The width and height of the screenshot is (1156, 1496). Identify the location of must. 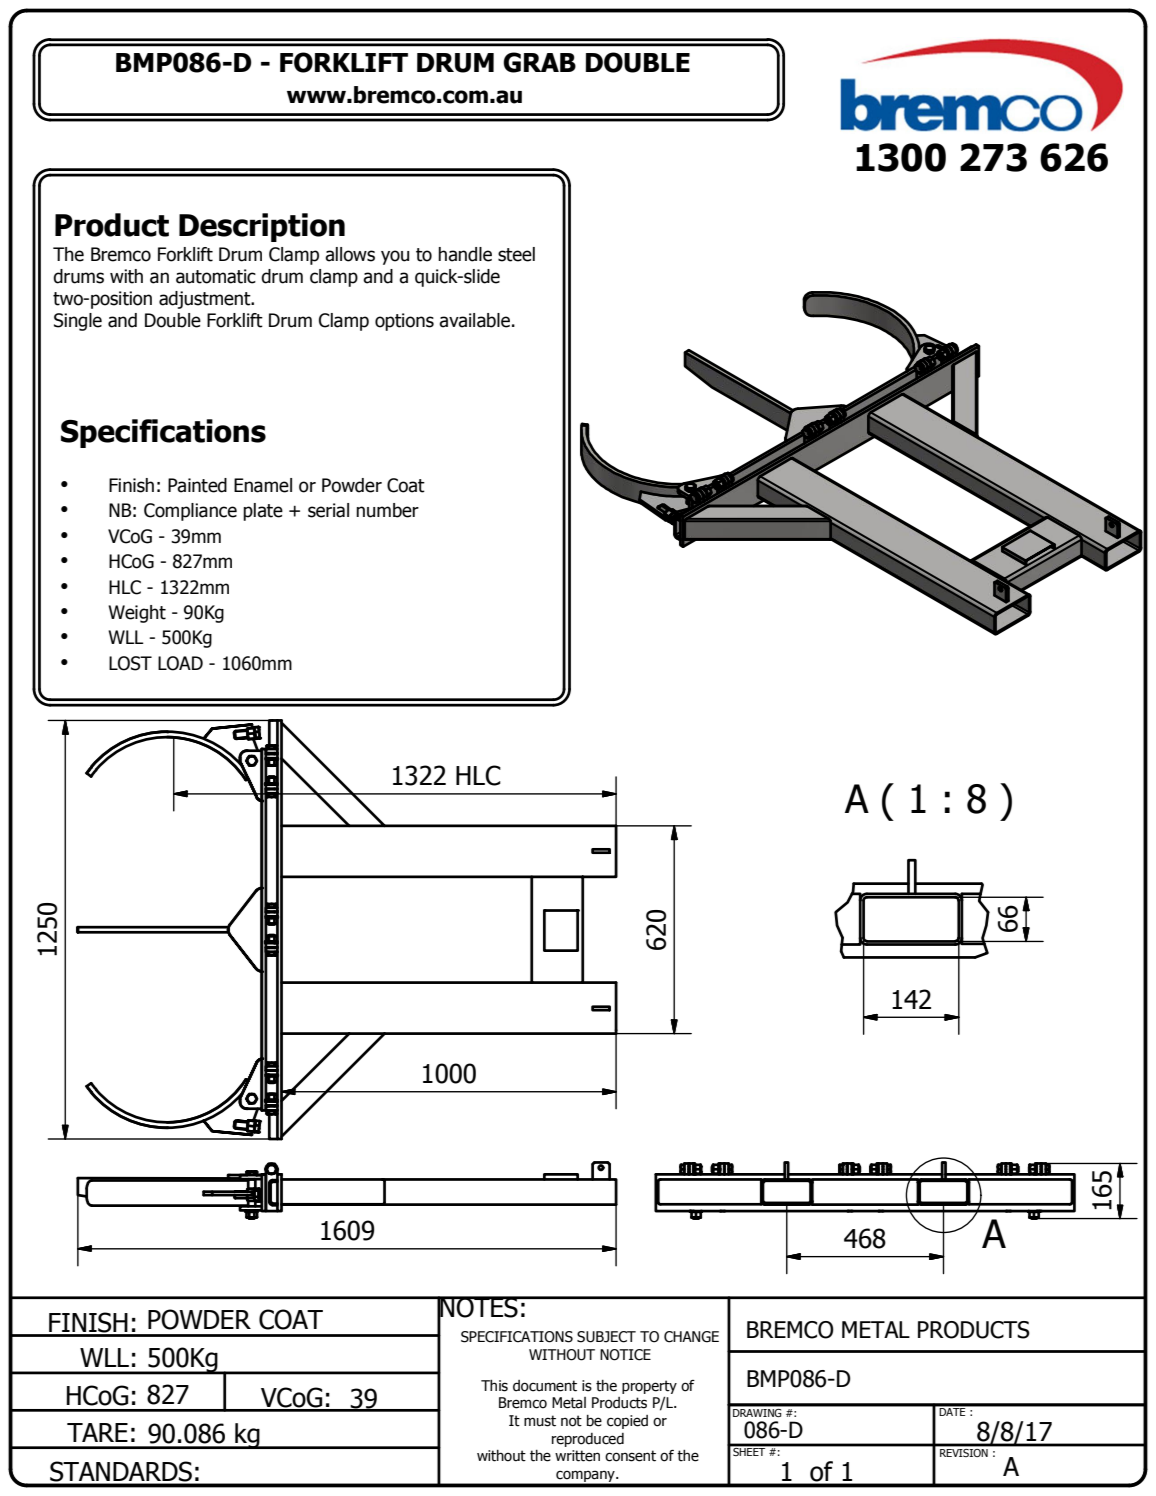
(540, 1421).
